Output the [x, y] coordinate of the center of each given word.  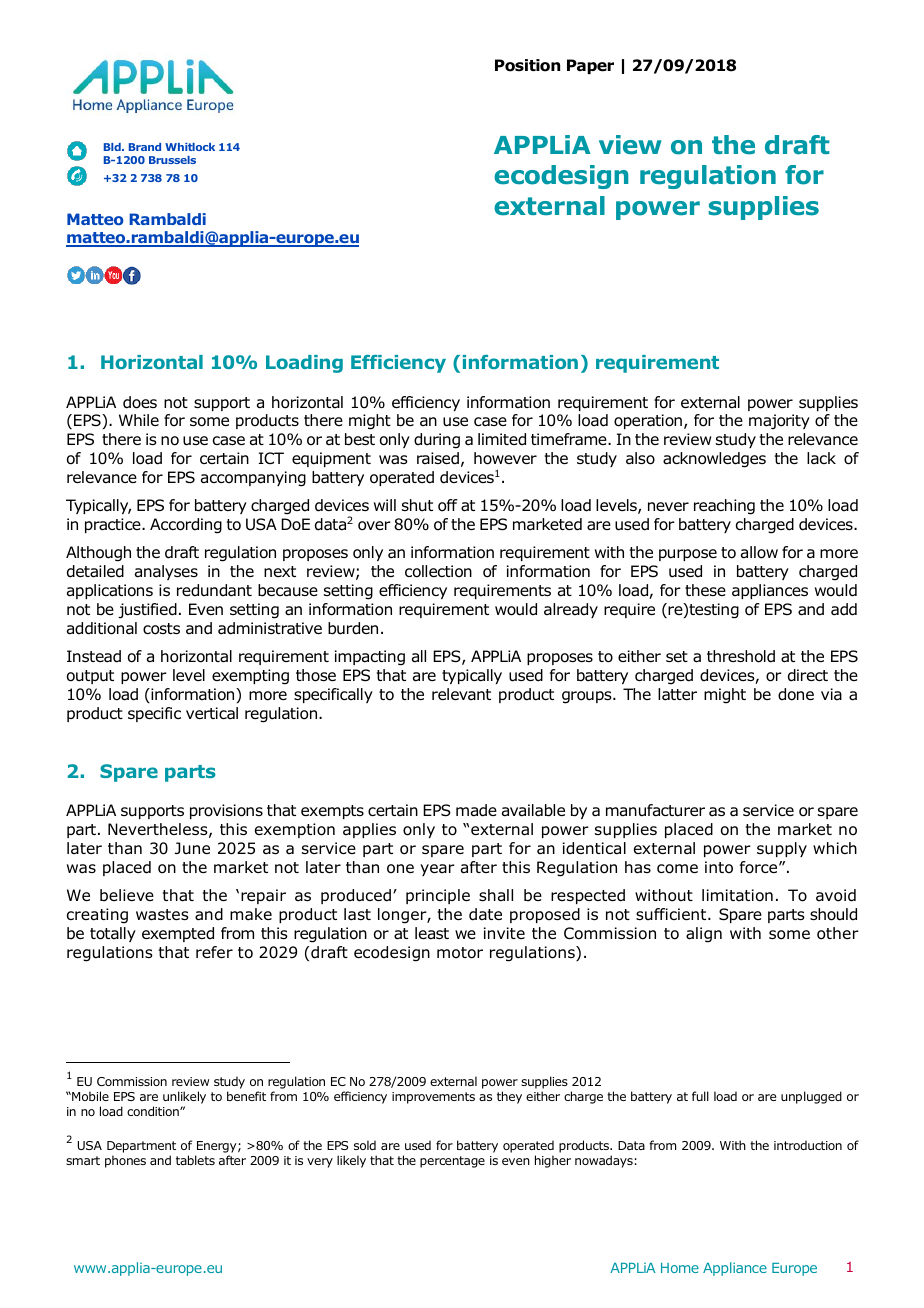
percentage [452, 1162]
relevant [461, 694]
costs [161, 629]
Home [680, 1268]
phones [125, 1161]
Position [527, 65]
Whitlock [190, 147]
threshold [741, 656]
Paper [590, 66]
